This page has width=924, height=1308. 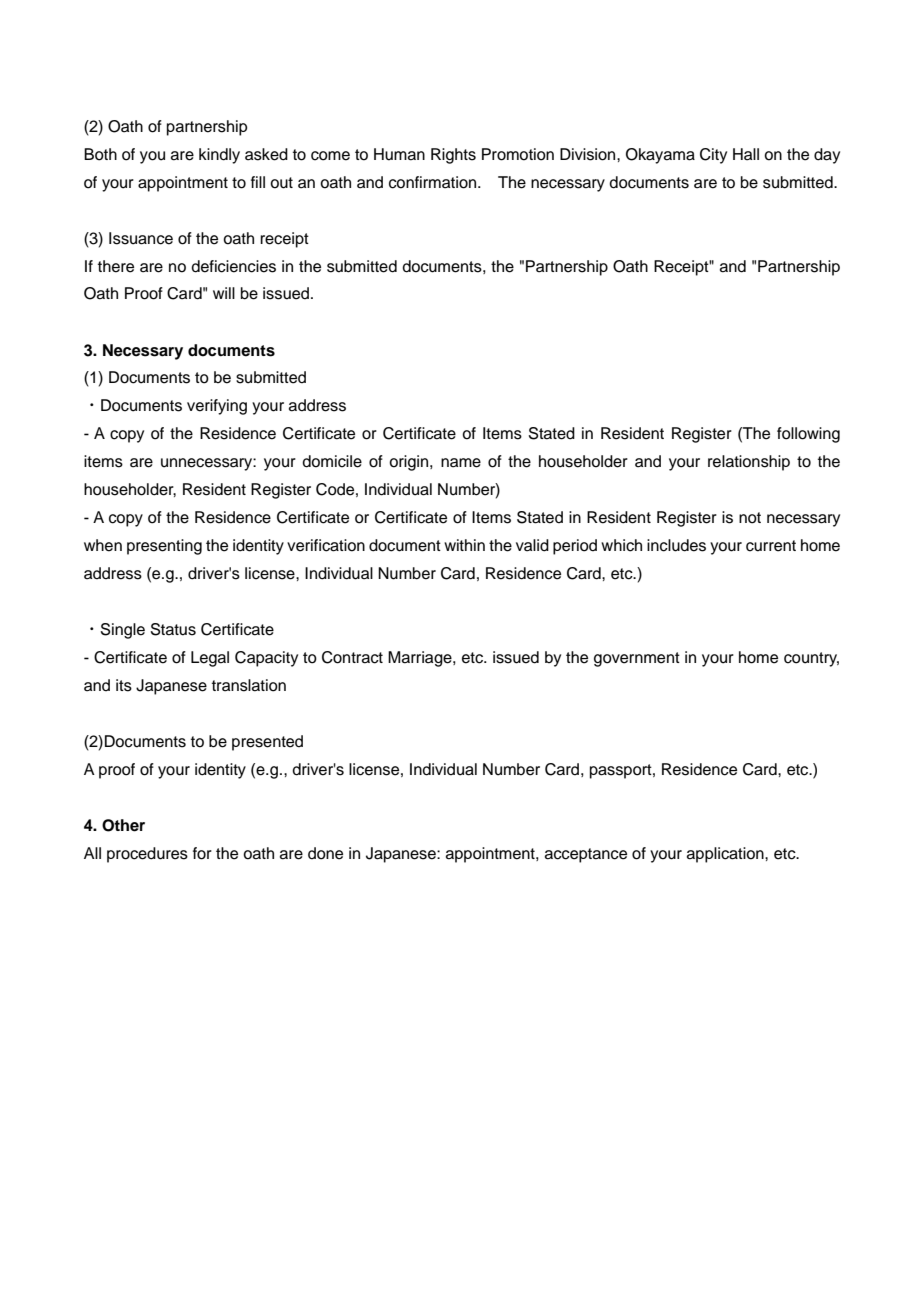 I want to click on within, so click(x=464, y=545).
